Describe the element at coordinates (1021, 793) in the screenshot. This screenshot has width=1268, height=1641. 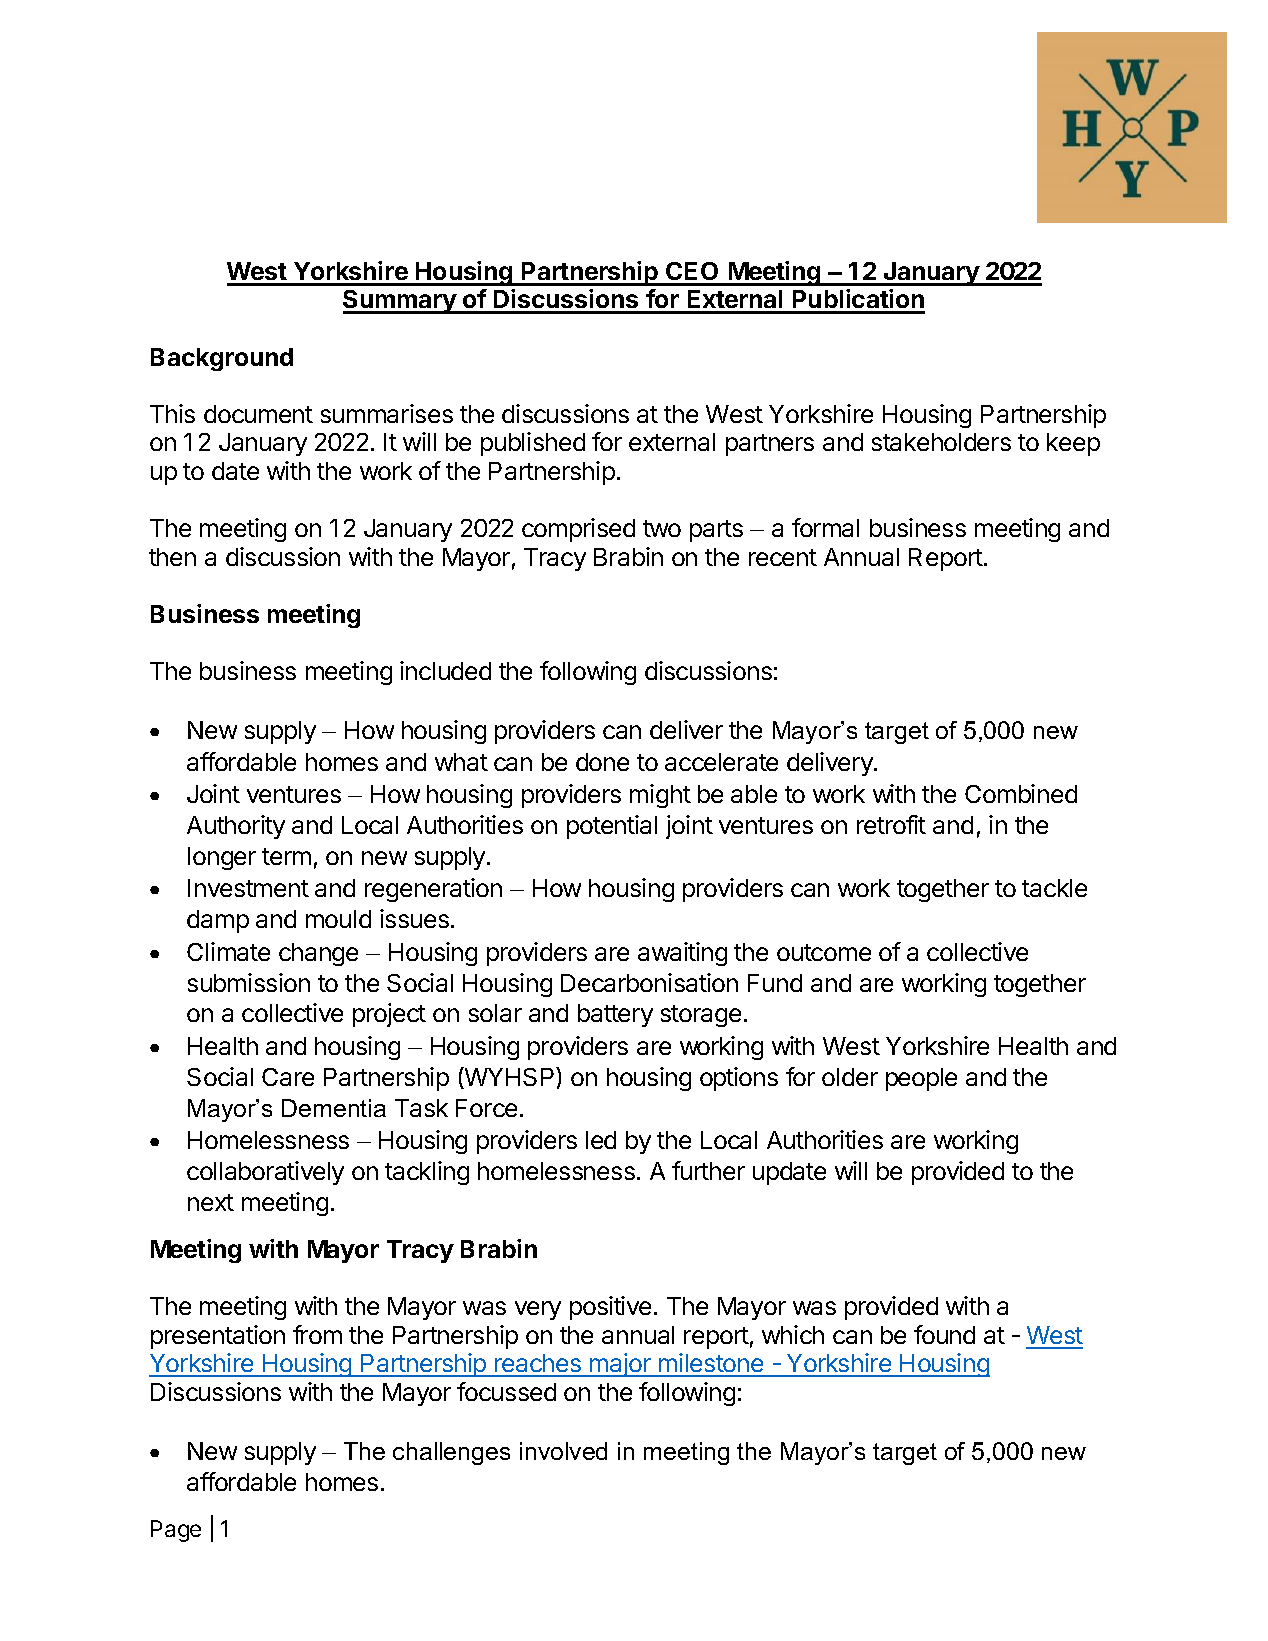
I see `Combined` at that location.
